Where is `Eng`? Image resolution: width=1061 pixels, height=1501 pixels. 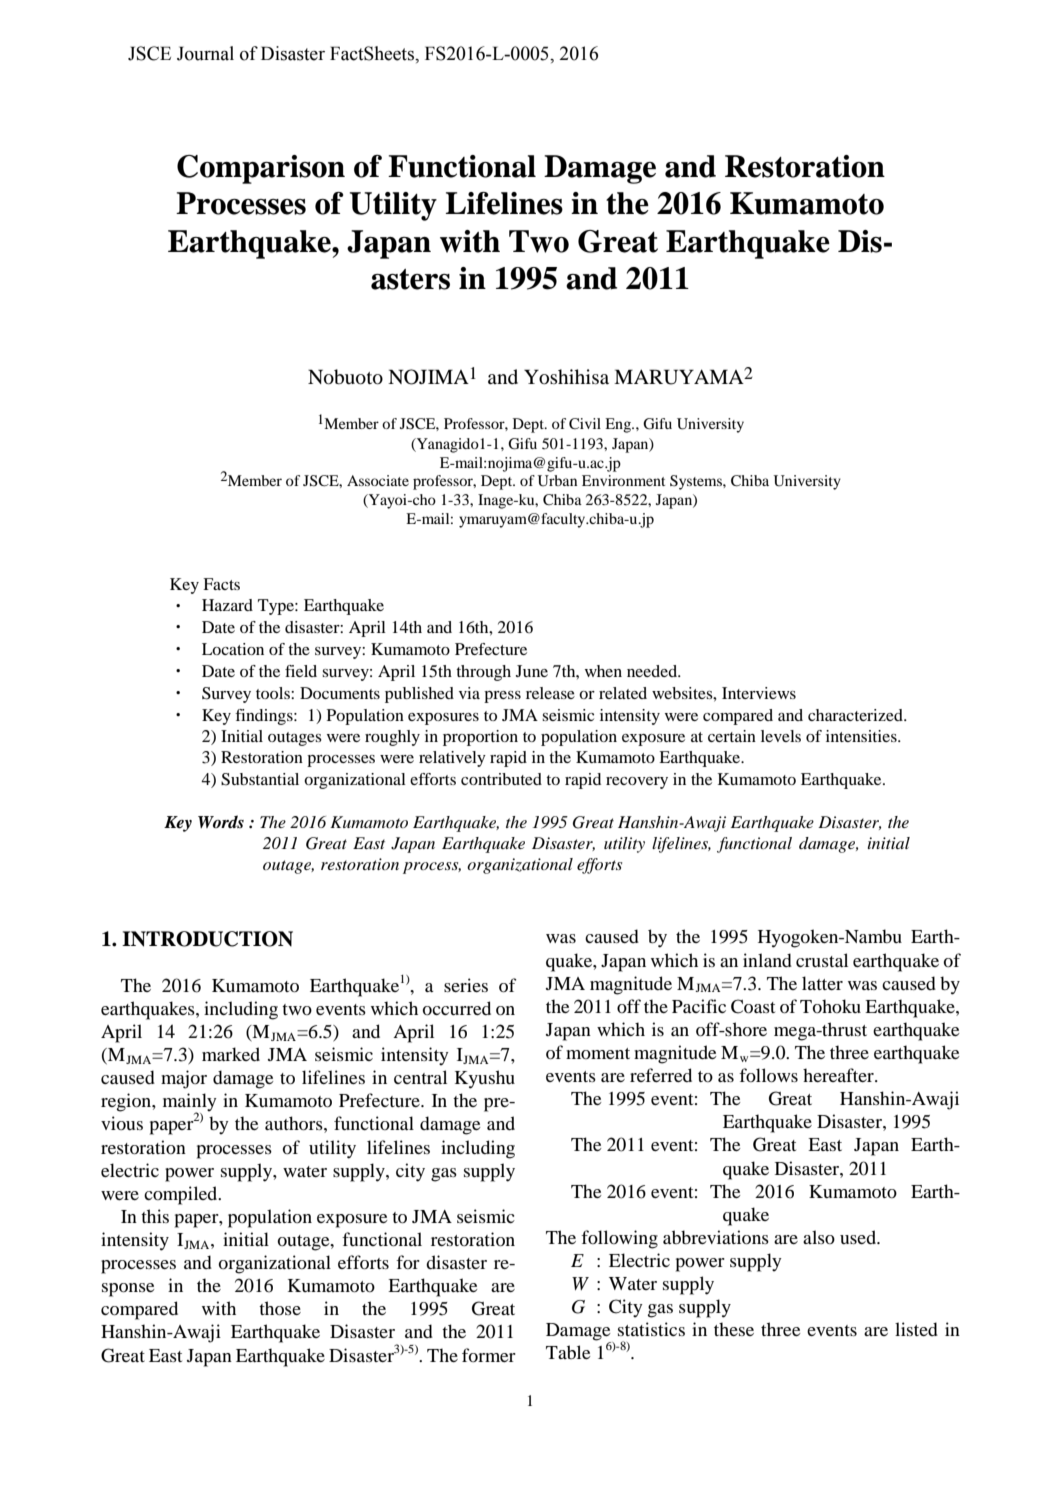 Eng is located at coordinates (619, 425).
